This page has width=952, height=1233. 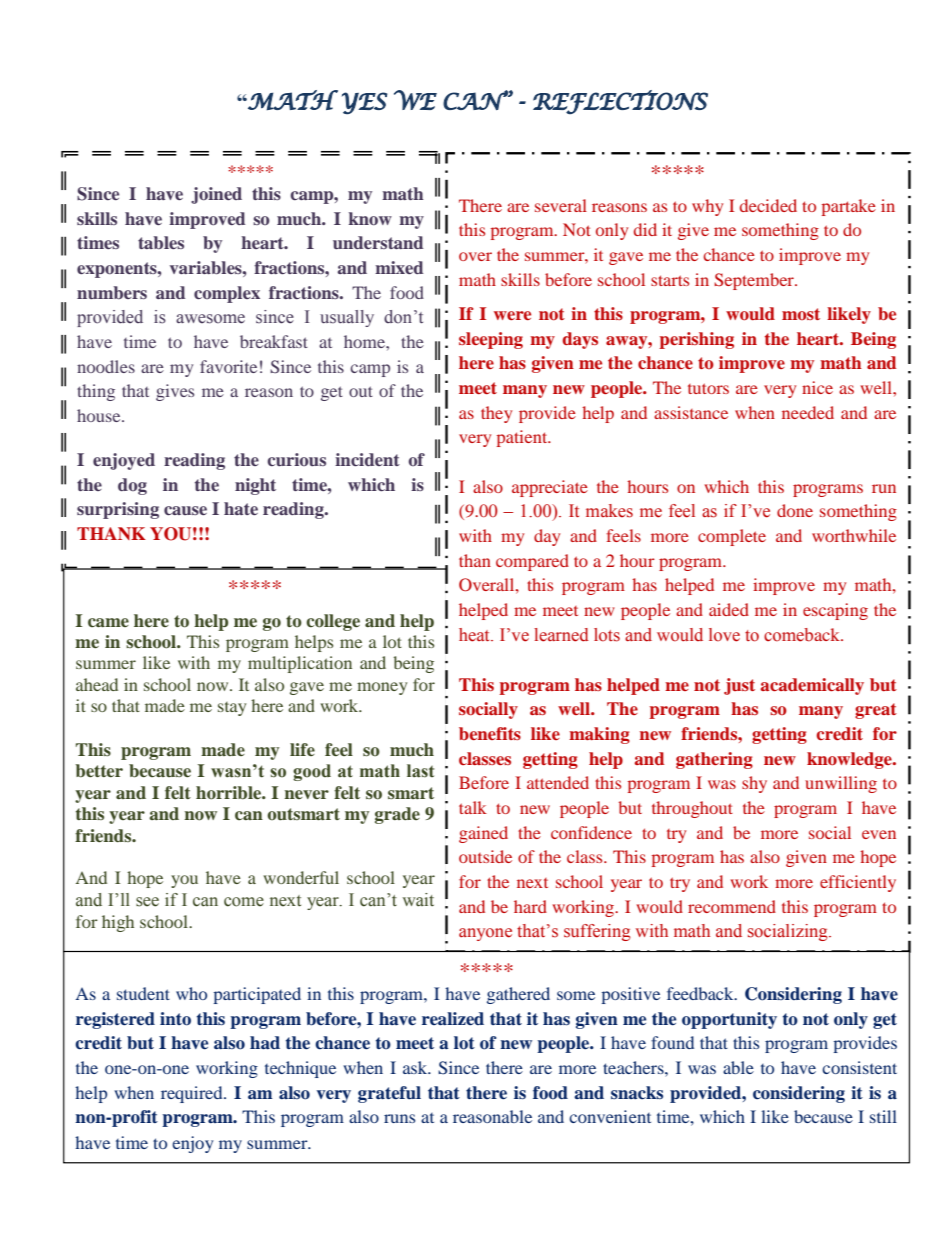 I want to click on see, so click(x=147, y=902).
